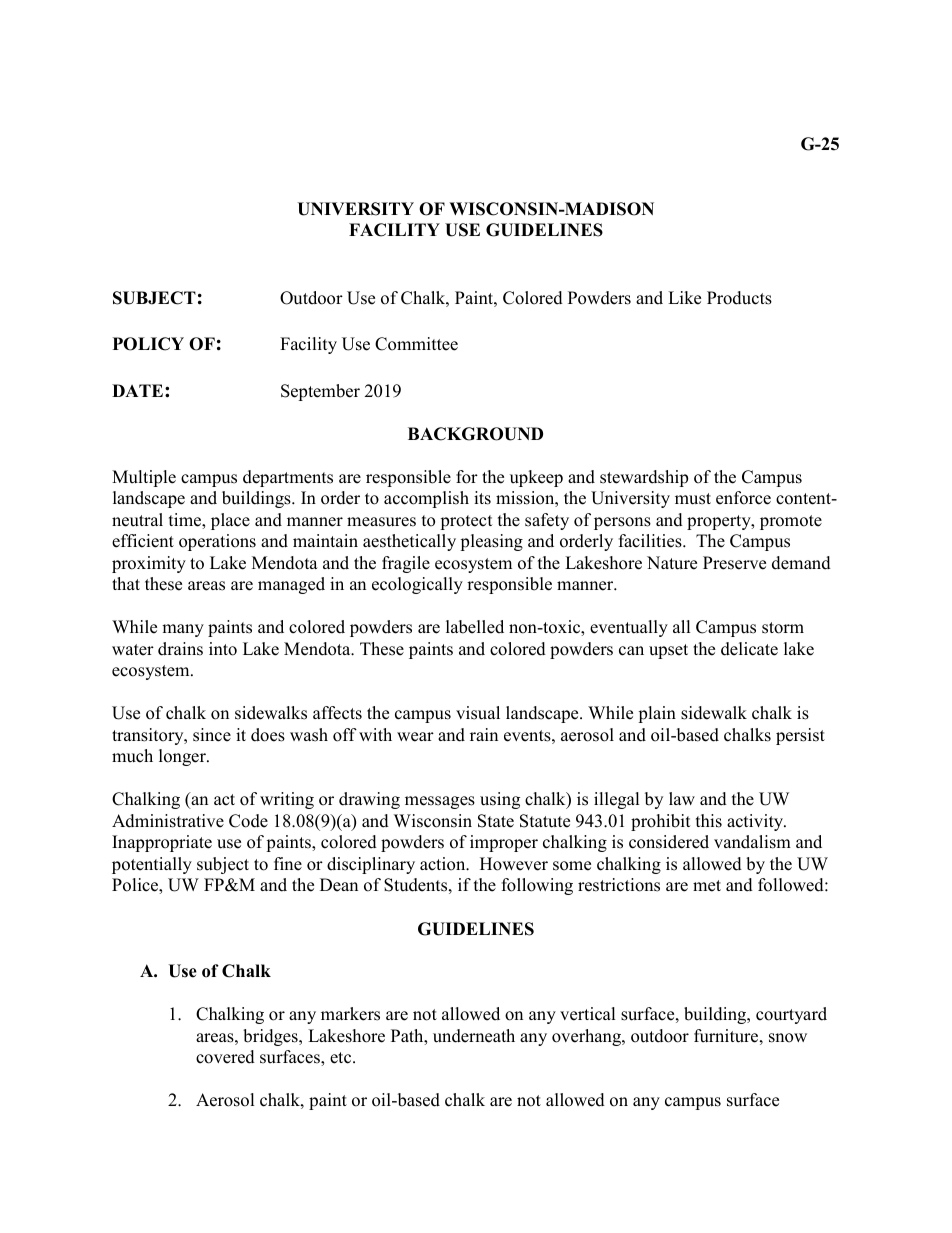  I want to click on Administrative, so click(168, 821).
